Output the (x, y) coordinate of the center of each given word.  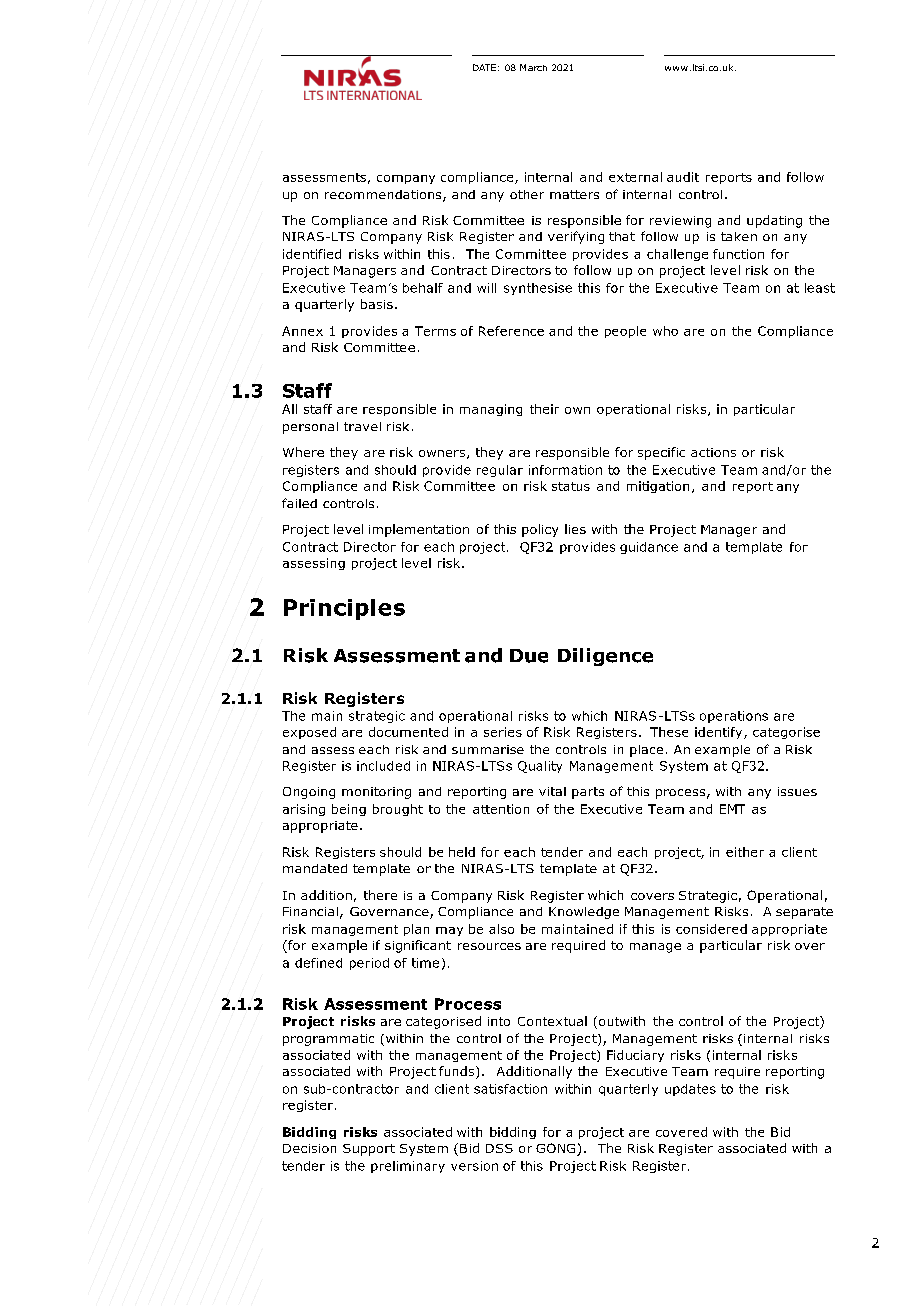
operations (734, 717)
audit (683, 177)
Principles (344, 609)
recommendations (384, 196)
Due (529, 656)
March (533, 67)
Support (369, 1150)
